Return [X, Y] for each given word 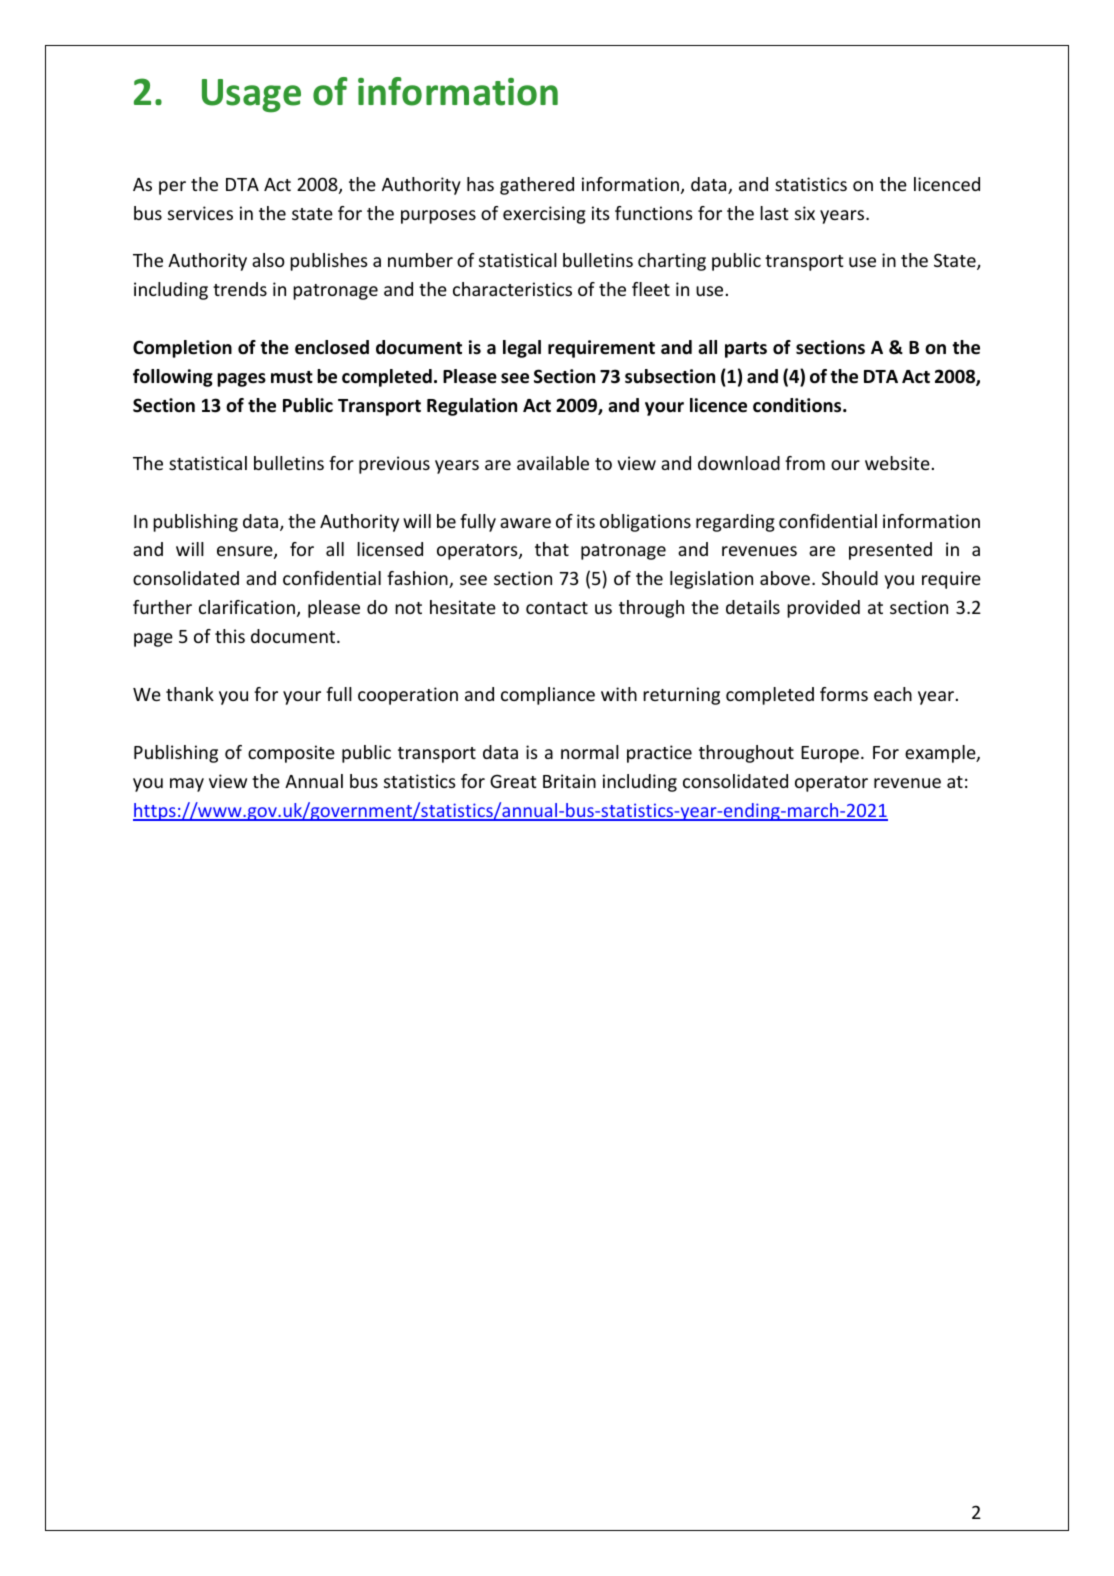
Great [513, 781]
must [292, 377]
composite [291, 754]
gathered [537, 186]
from [805, 463]
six [805, 213]
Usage [251, 96]
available [553, 463]
